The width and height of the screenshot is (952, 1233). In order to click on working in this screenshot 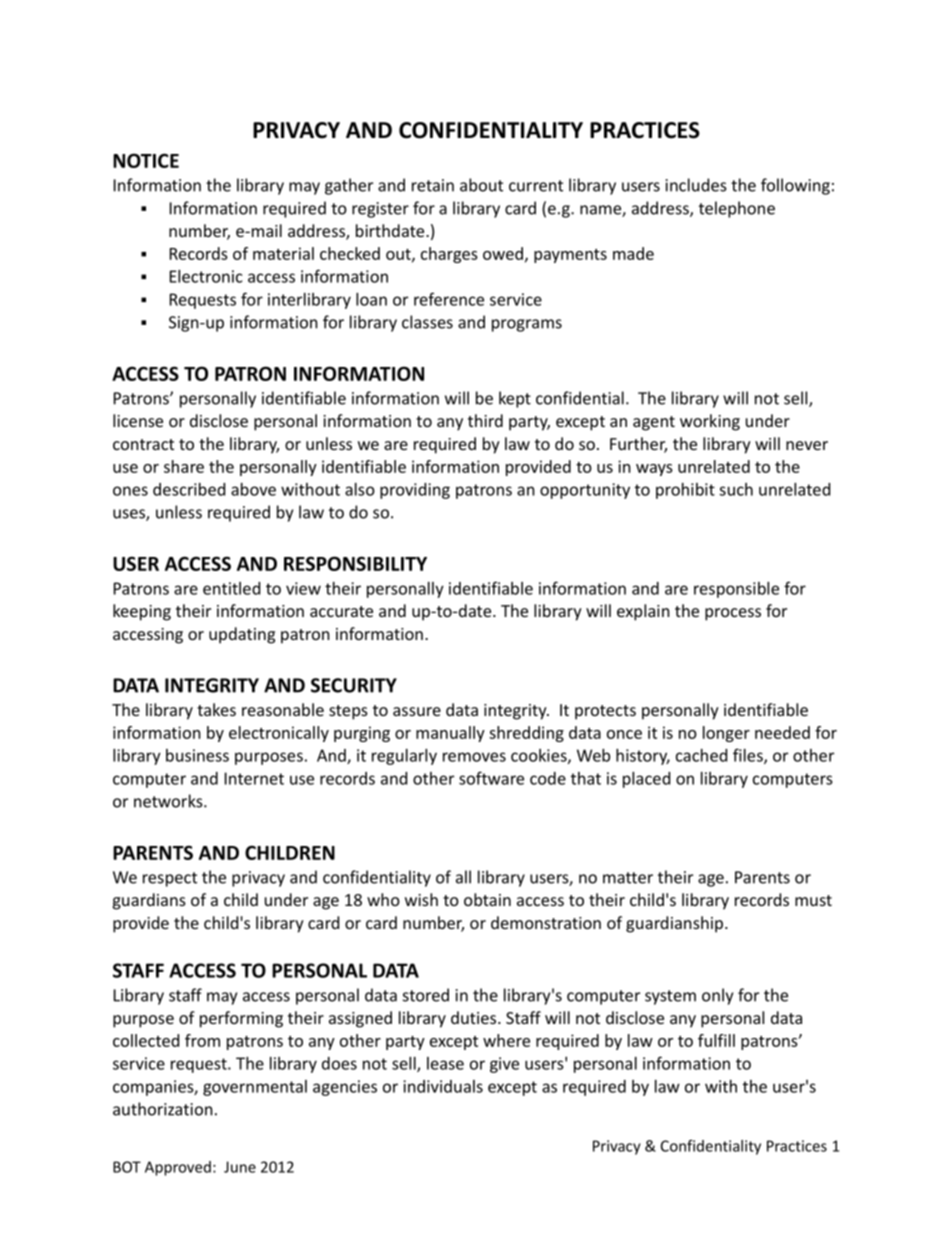, I will do `click(710, 422)`.
